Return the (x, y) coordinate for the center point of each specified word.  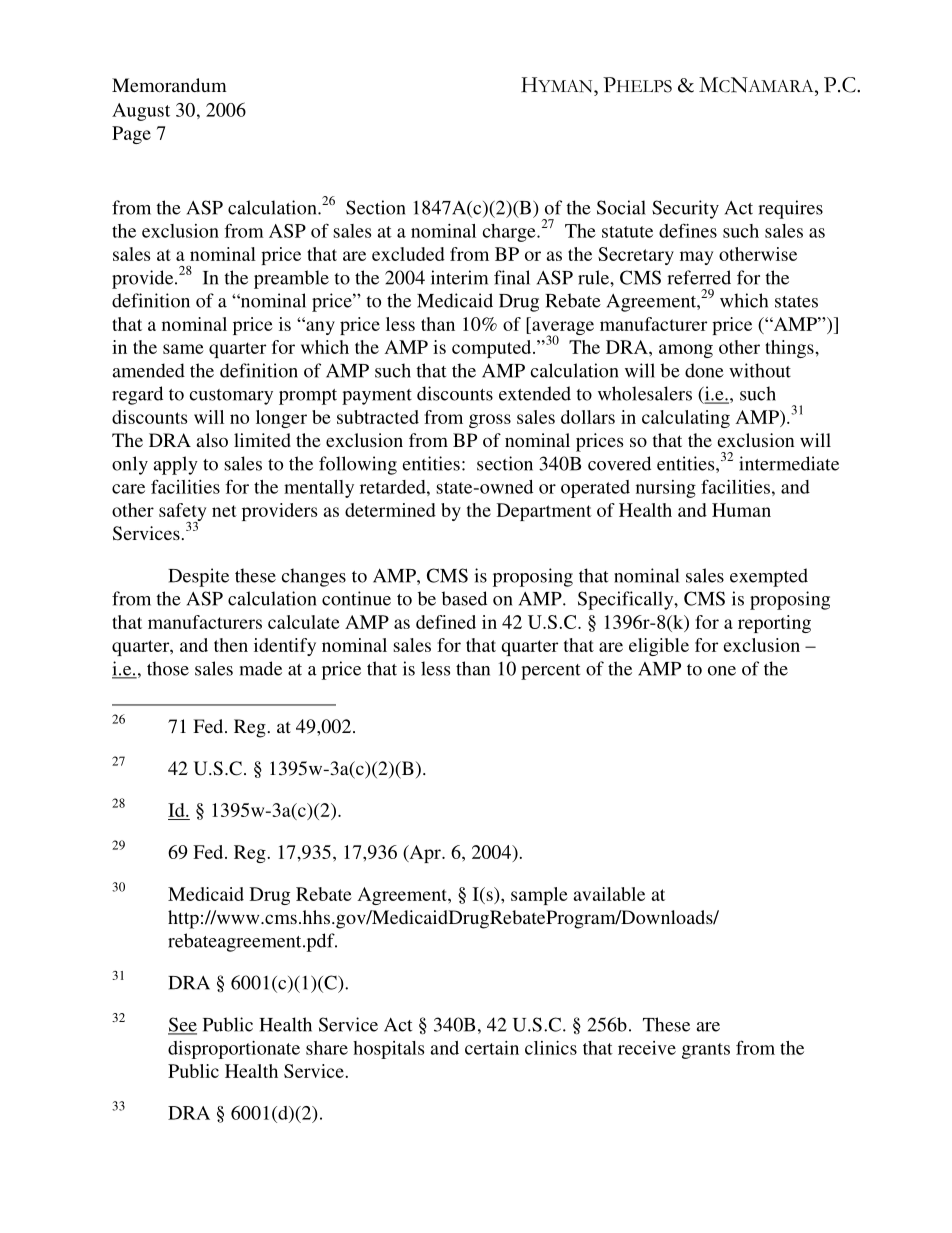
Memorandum (169, 85)
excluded (408, 254)
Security (685, 209)
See (182, 1025)
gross (490, 421)
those (168, 668)
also (212, 440)
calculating (686, 419)
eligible (659, 647)
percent (550, 672)
